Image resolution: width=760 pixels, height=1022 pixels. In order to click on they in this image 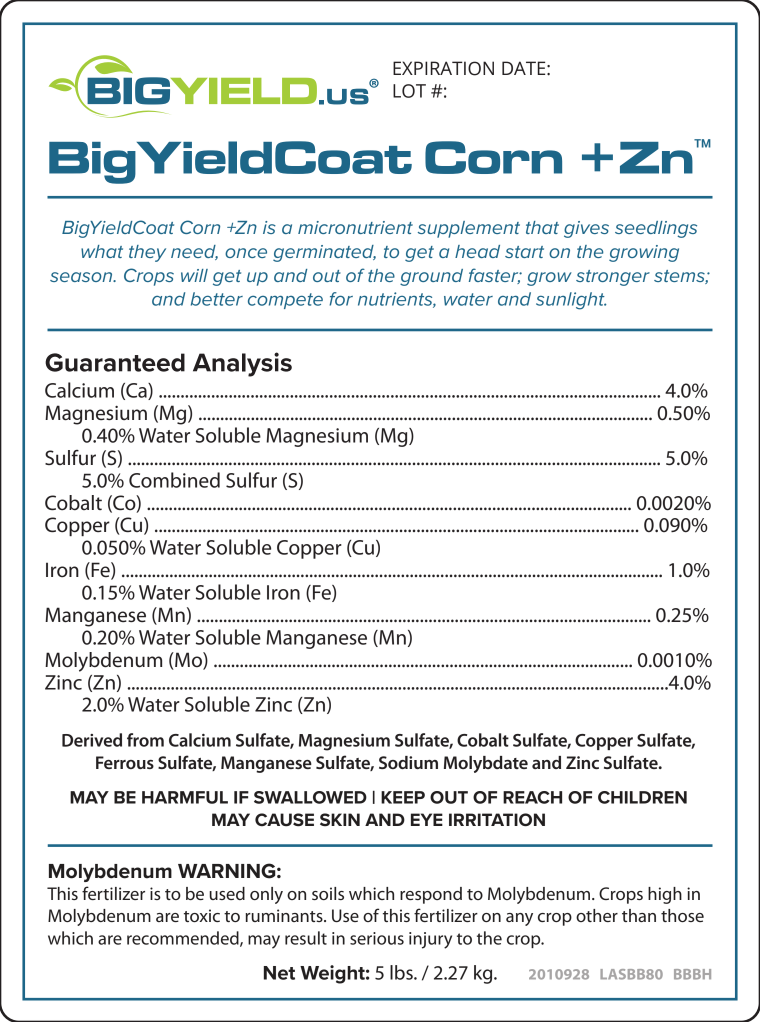, I will do `click(147, 253)`.
